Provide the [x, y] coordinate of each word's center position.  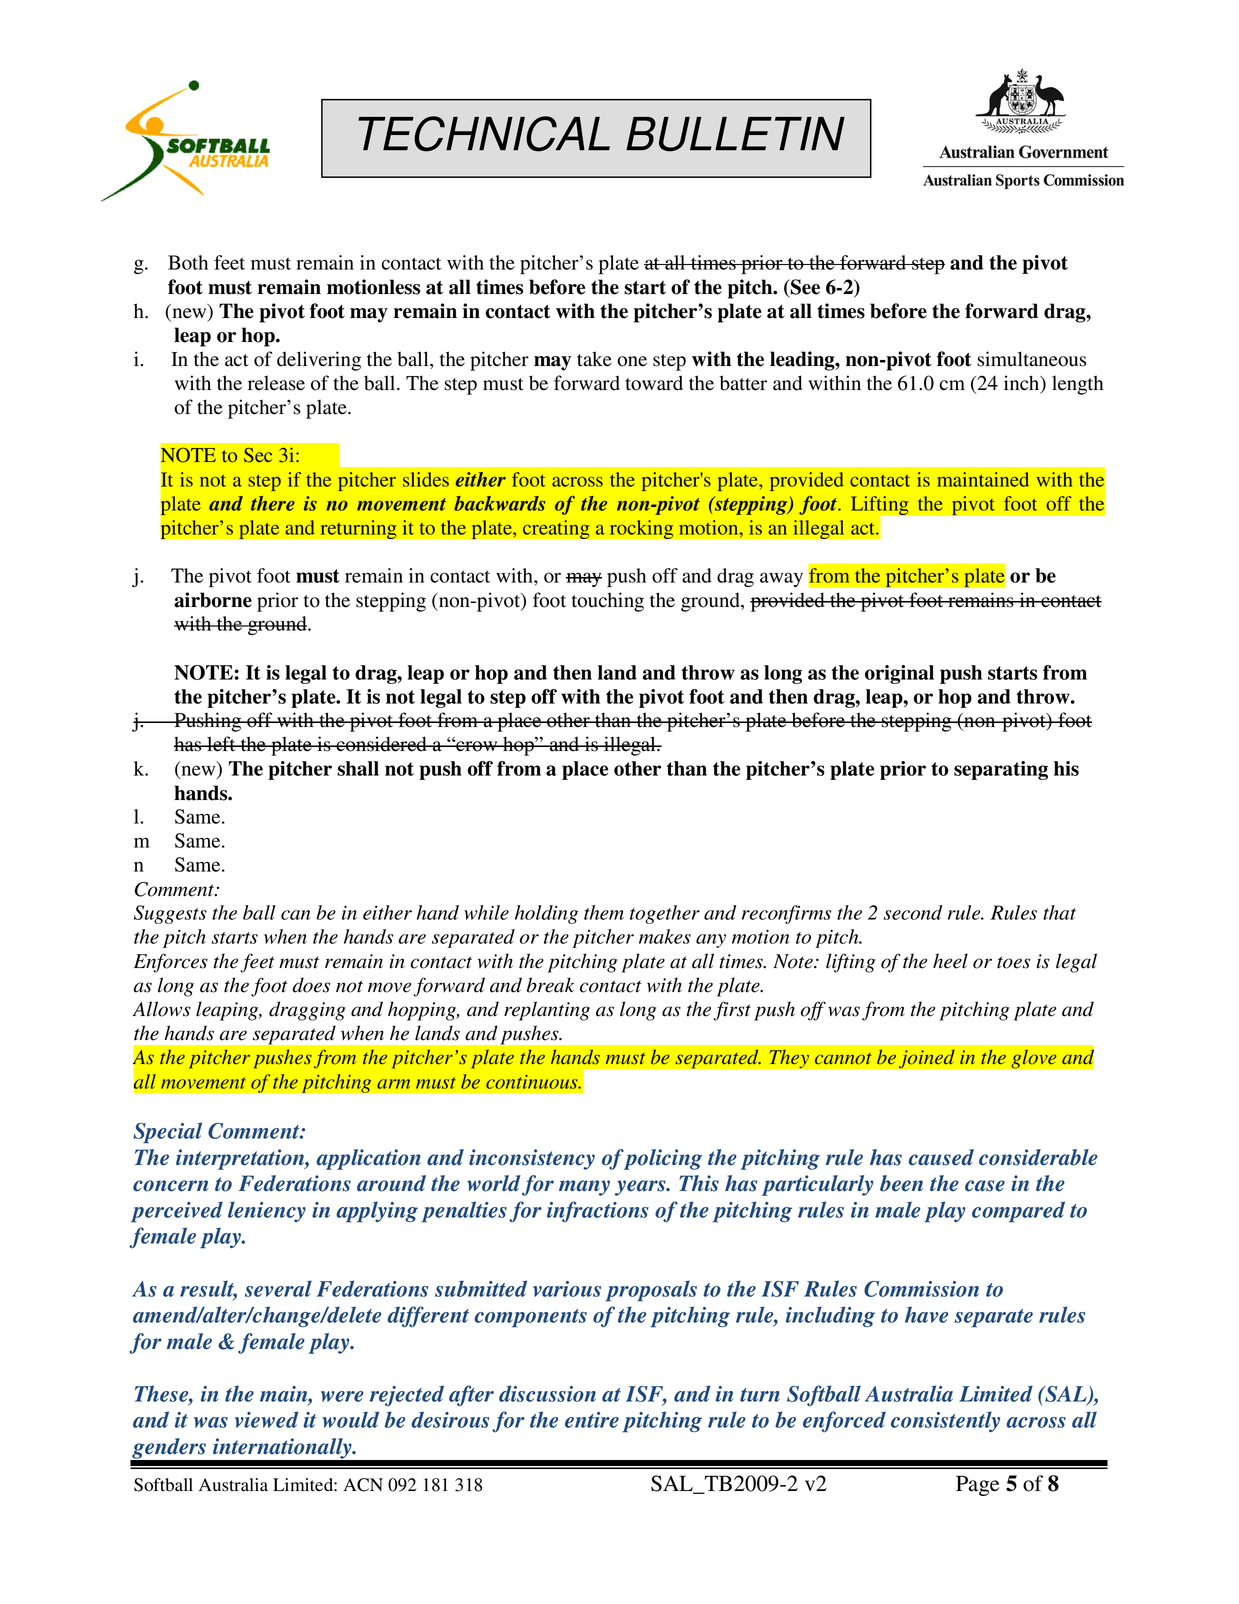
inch [1023, 384]
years [641, 1188]
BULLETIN [735, 134]
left [221, 744]
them [604, 912]
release [276, 383]
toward [654, 383]
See [804, 288]
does [311, 985]
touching [608, 602]
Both [188, 262]
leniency [267, 1211]
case [985, 1186]
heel [950, 961]
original [899, 674]
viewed [267, 1419]
